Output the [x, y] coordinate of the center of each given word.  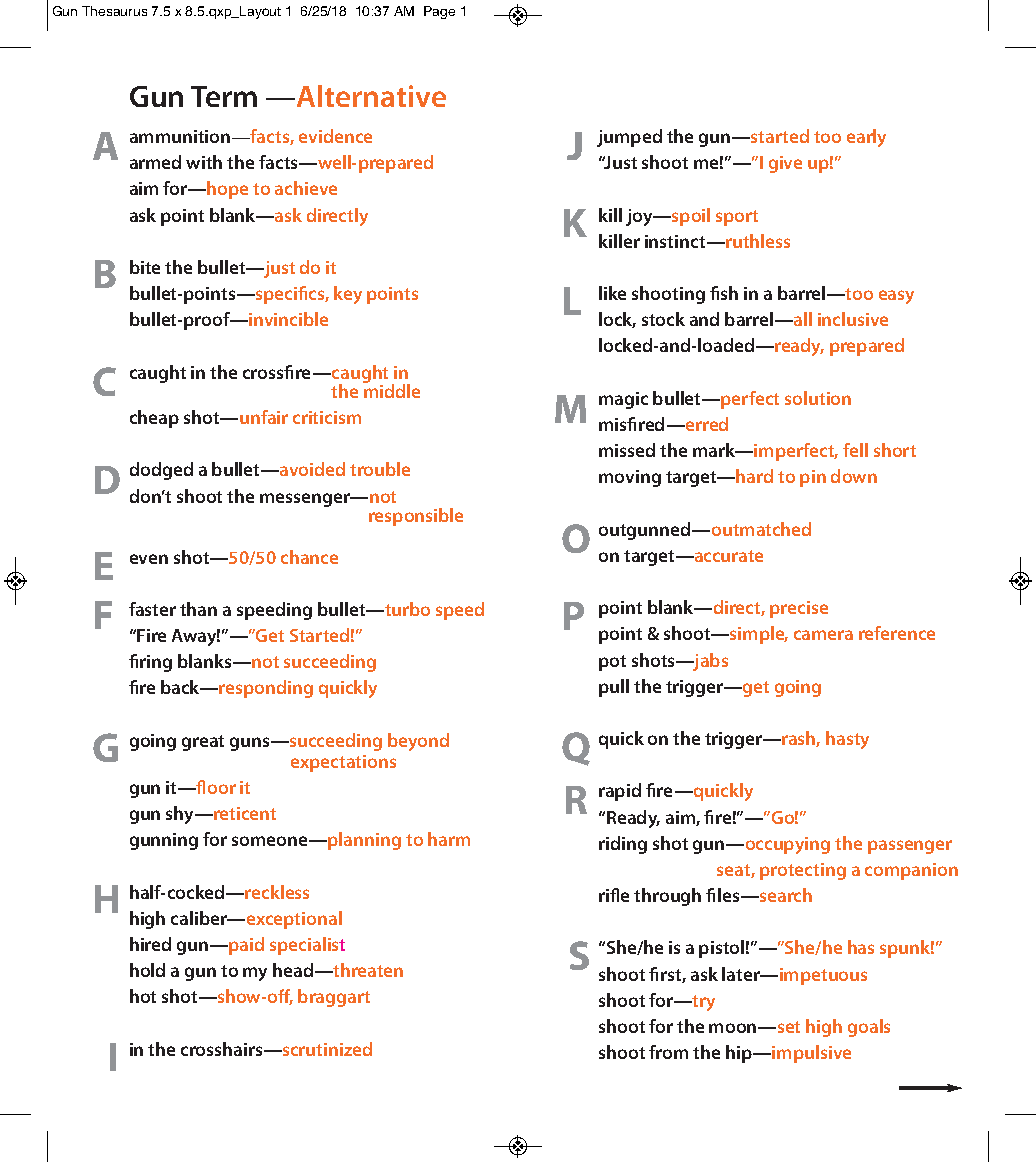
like [612, 293]
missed [627, 450]
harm [449, 839]
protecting [803, 871]
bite [145, 267]
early [866, 138]
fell [855, 450]
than [198, 609]
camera [823, 635]
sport [737, 218]
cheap [154, 419]
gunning [164, 841]
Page [439, 12]
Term [224, 96]
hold [147, 970]
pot [612, 663]
